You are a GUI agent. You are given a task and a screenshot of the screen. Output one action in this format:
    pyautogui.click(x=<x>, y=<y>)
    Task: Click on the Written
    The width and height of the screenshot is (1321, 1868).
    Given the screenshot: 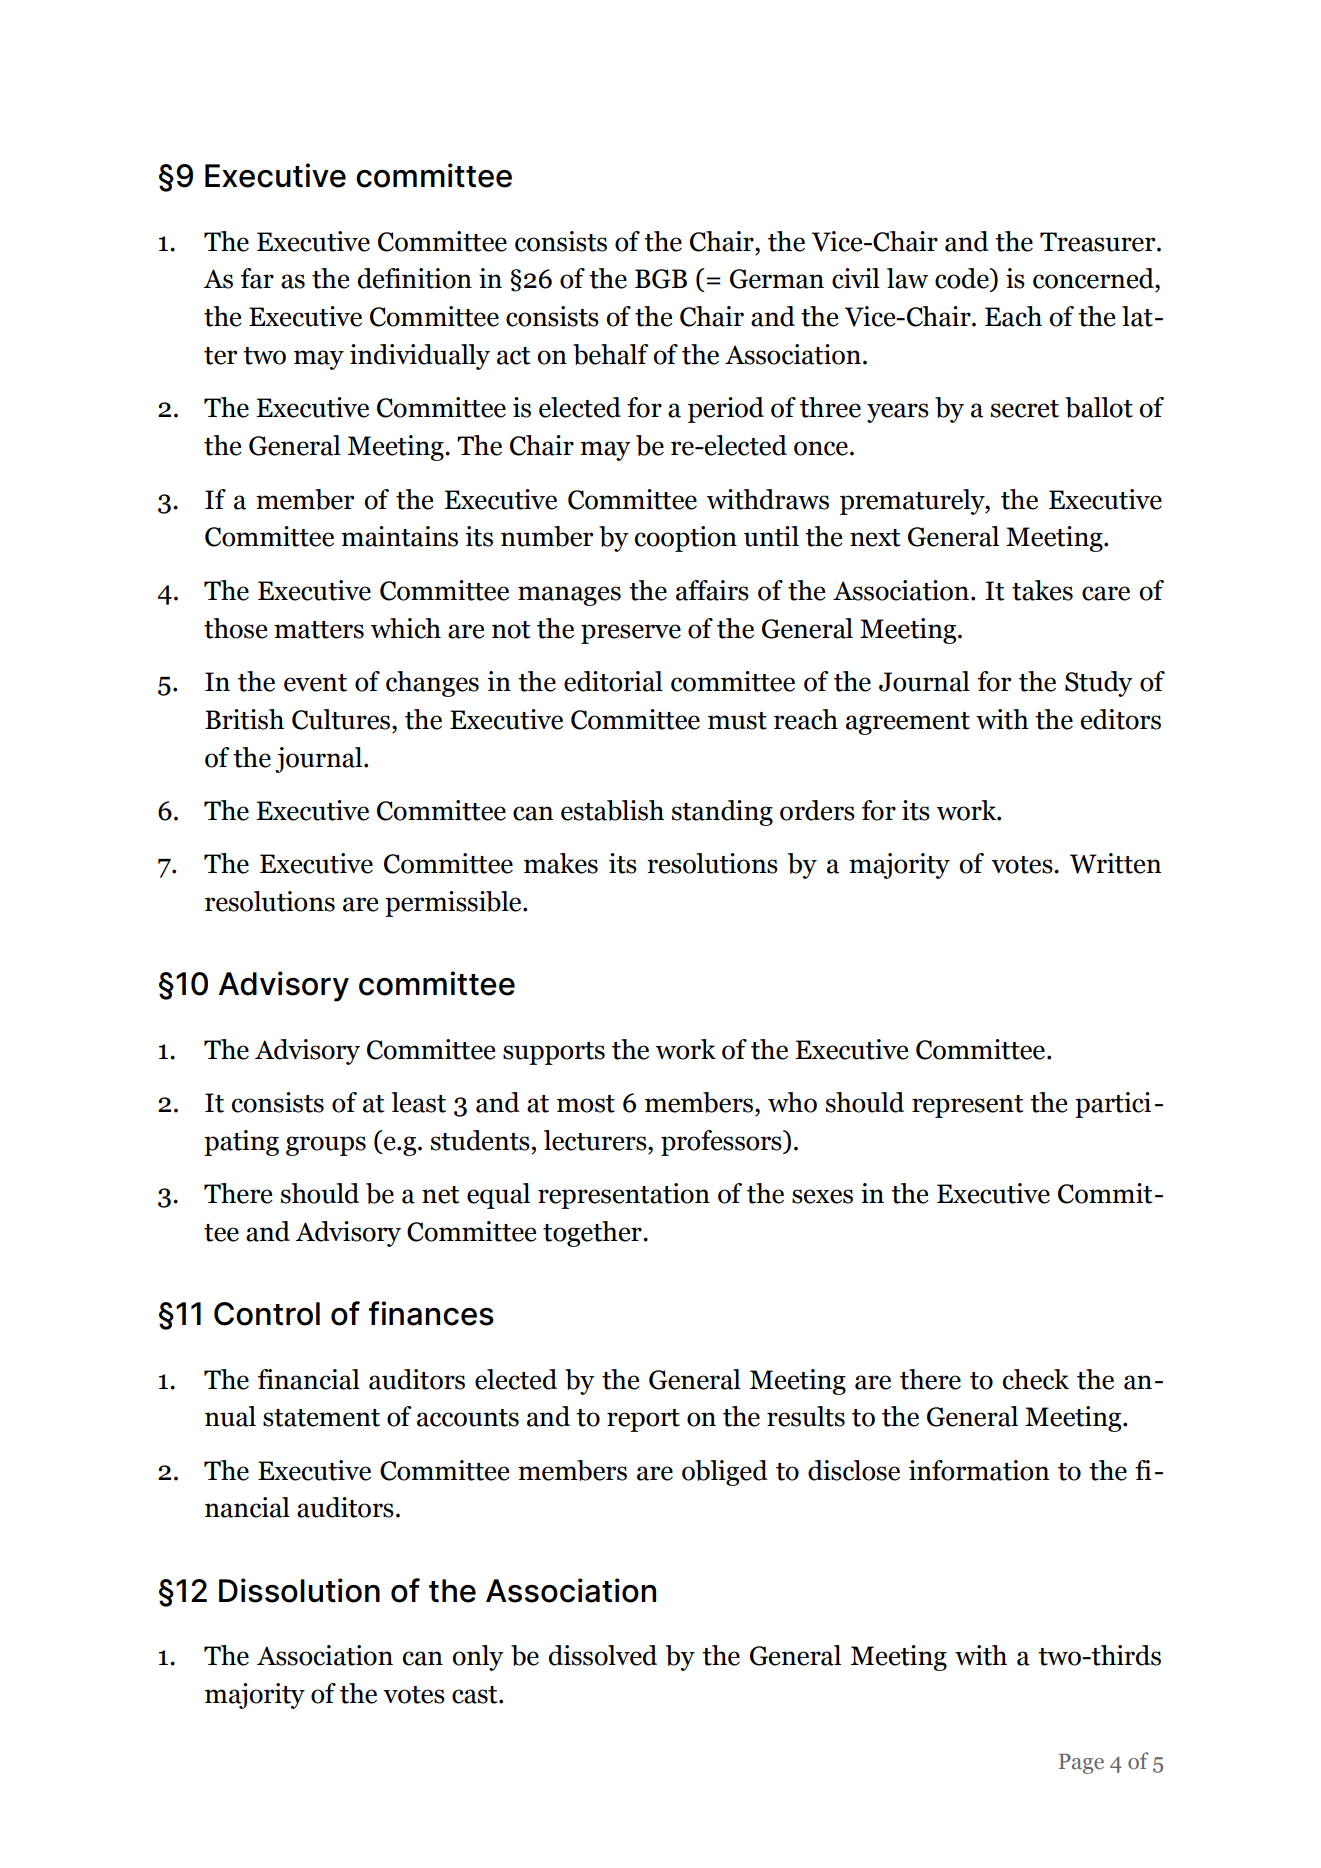 What is the action you would take?
    pyautogui.click(x=1115, y=863)
